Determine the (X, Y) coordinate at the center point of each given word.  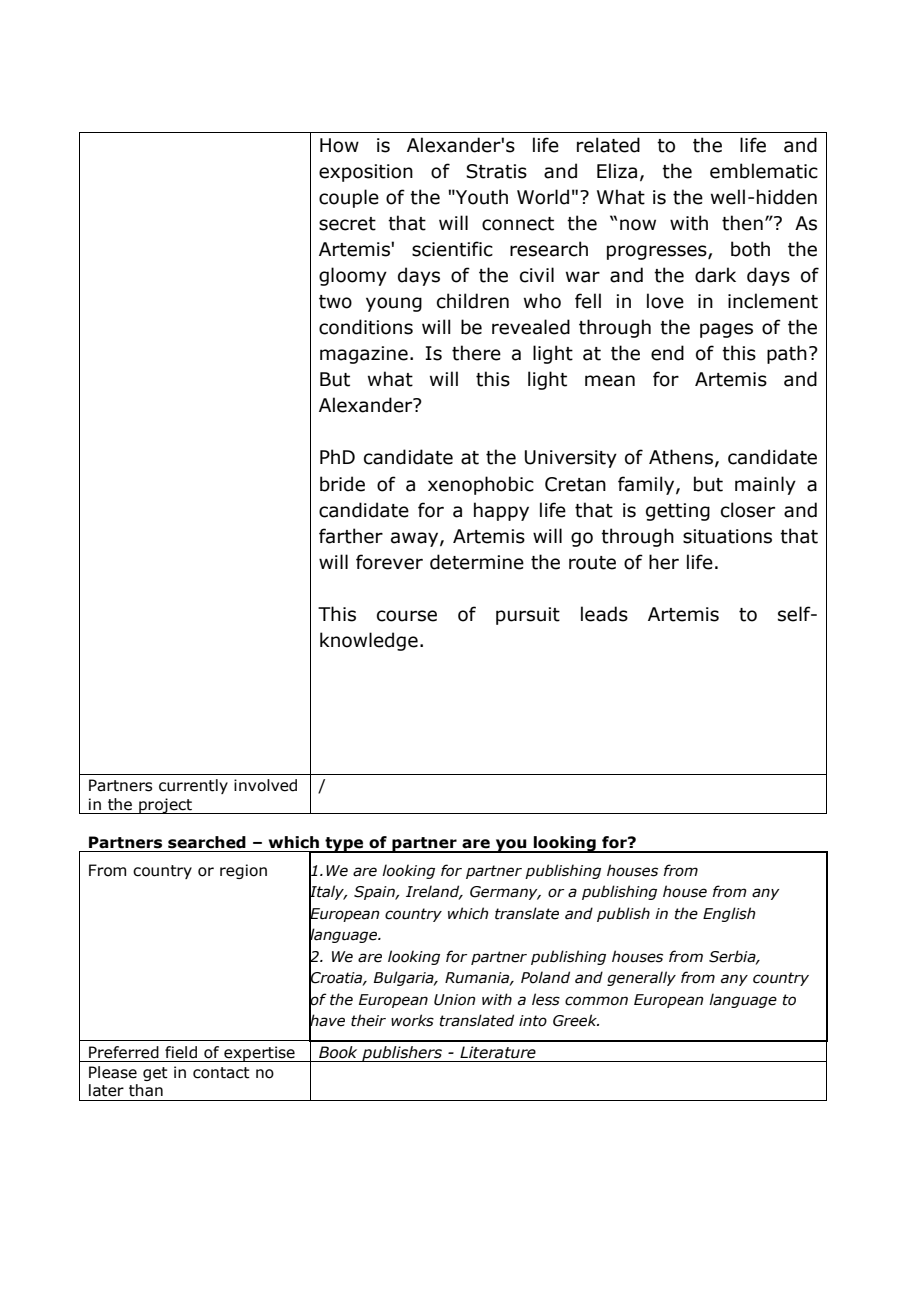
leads (604, 614)
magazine (364, 355)
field (181, 1052)
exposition (366, 173)
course (407, 616)
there (476, 353)
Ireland (434, 892)
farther (351, 536)
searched (207, 842)
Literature (498, 1052)
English (729, 914)
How (339, 145)
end (667, 353)
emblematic (764, 171)
